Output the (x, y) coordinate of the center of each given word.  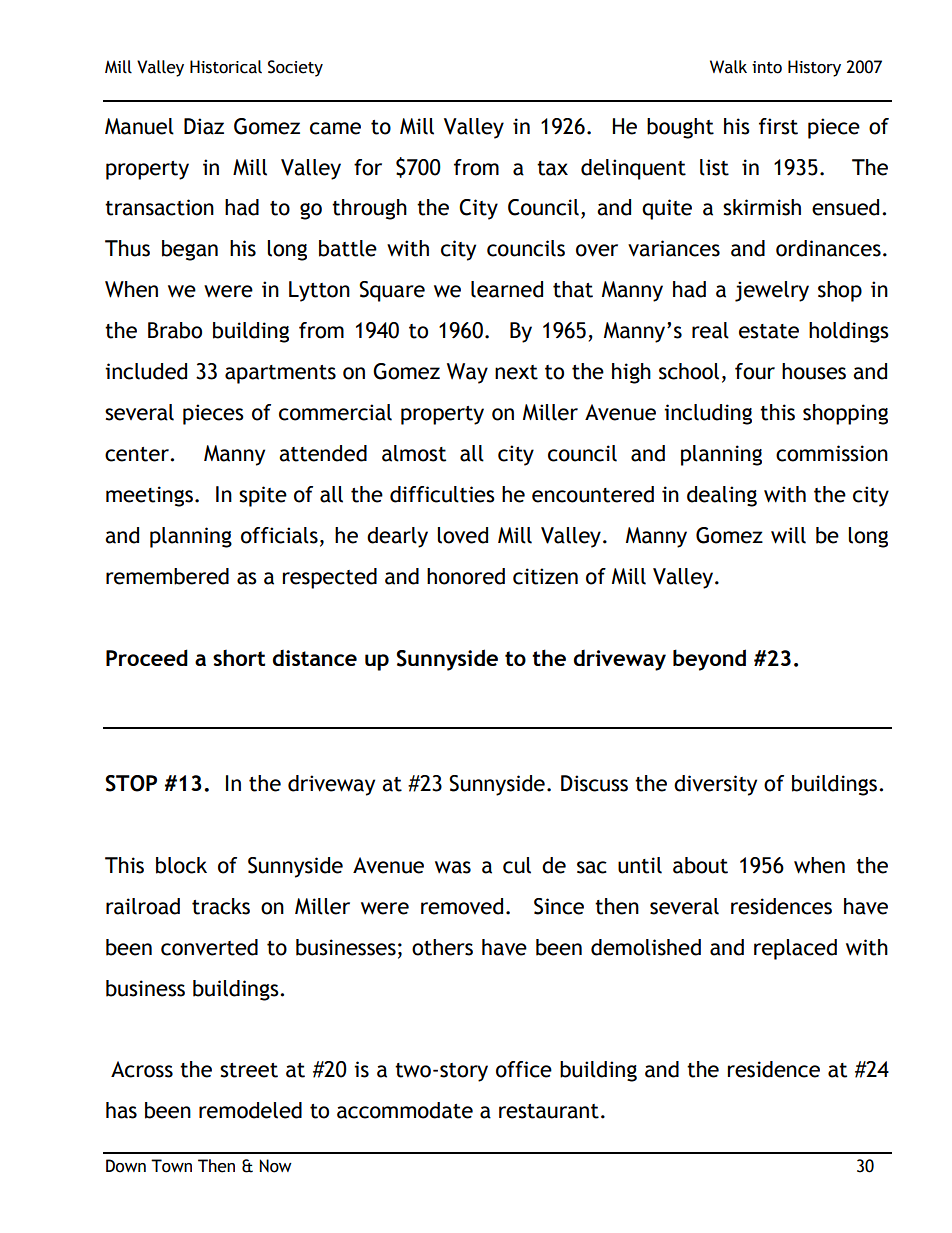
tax (552, 168)
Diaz (204, 126)
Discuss (594, 783)
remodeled (250, 1110)
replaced (795, 949)
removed (462, 906)
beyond (709, 660)
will (788, 535)
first (778, 126)
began (190, 250)
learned (507, 289)
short (239, 658)
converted (209, 947)
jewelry (772, 291)
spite (263, 496)
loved (463, 535)
